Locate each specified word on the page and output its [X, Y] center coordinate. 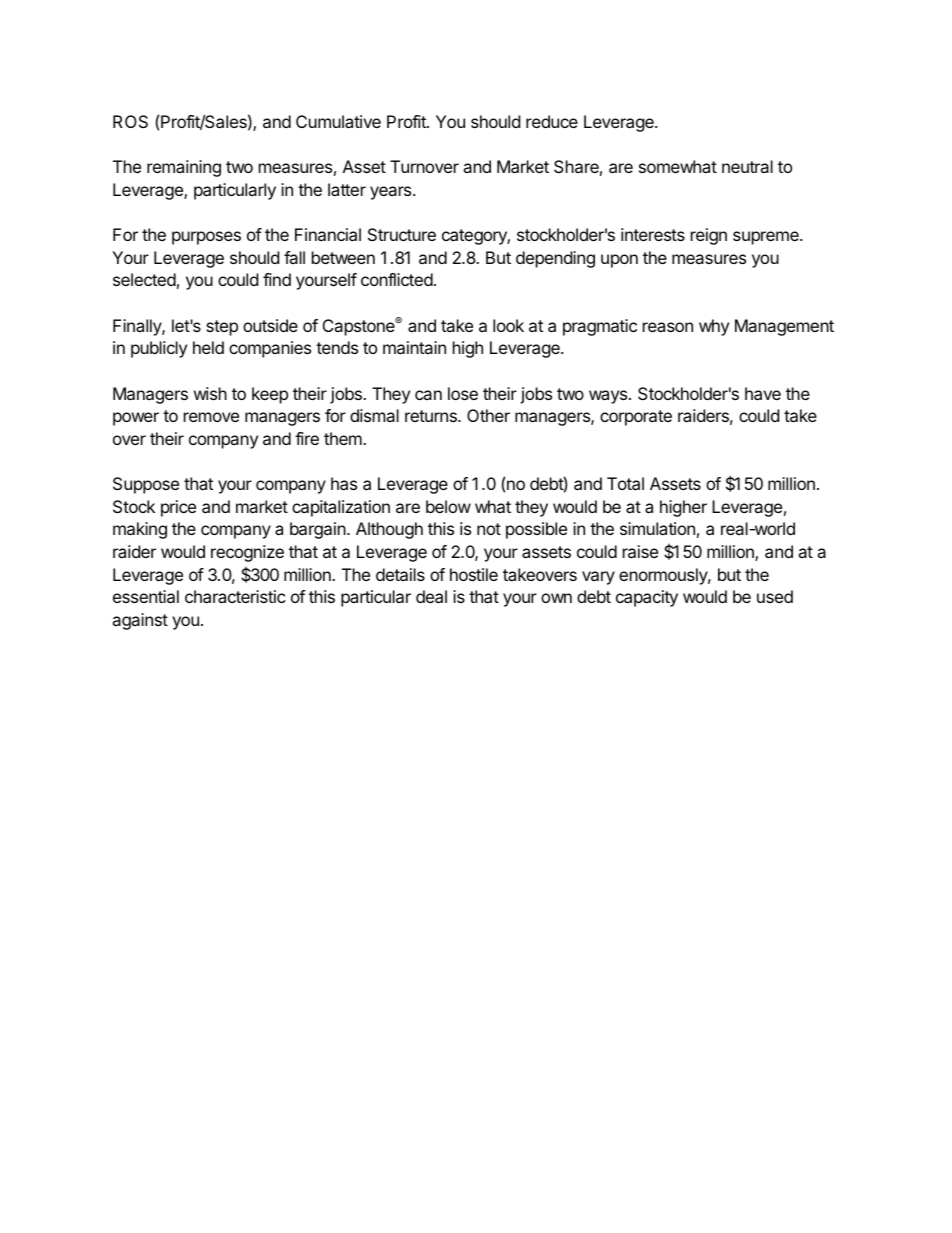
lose [463, 393]
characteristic [235, 596]
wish [210, 393]
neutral [747, 166]
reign [709, 236]
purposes [206, 238]
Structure [402, 234]
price [178, 508]
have [763, 393]
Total [625, 483]
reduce [552, 121]
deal [431, 596]
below [448, 506]
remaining [184, 168]
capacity [647, 598]
